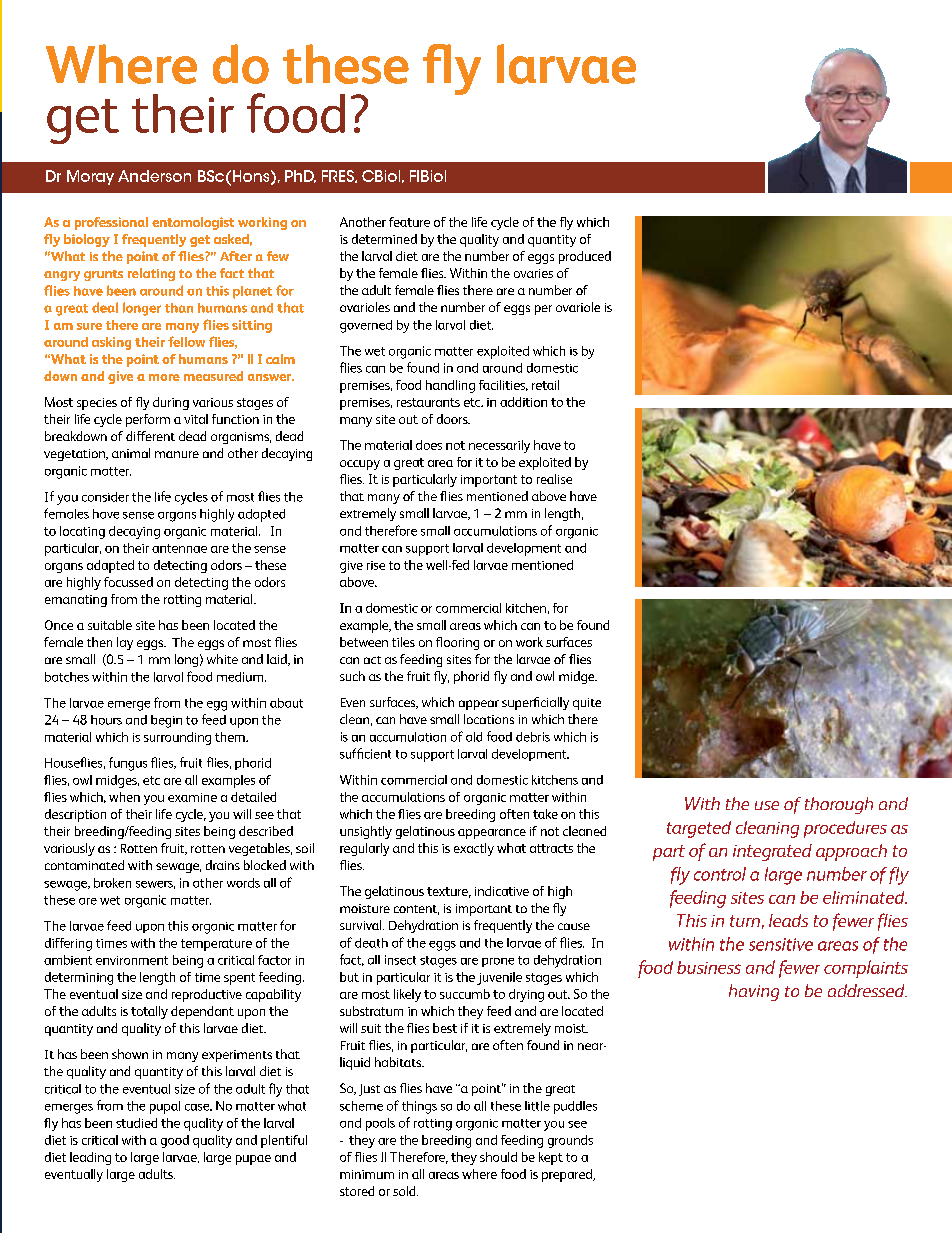 This screenshot has width=952, height=1233. Describe the element at coordinates (175, 1141) in the screenshot. I see `good` at that location.
